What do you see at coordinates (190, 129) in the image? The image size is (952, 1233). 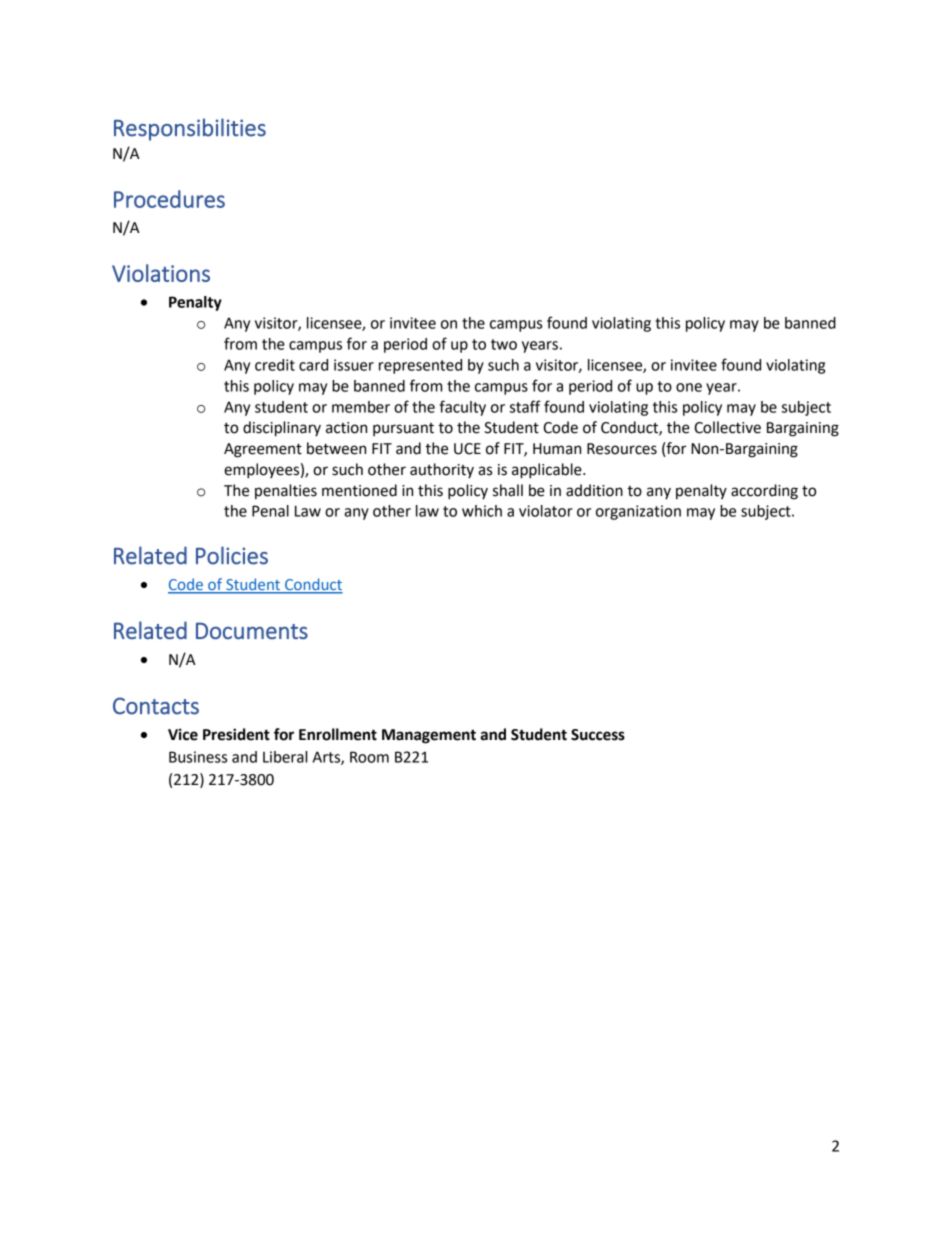 I see `Responsibilities` at bounding box center [190, 129].
